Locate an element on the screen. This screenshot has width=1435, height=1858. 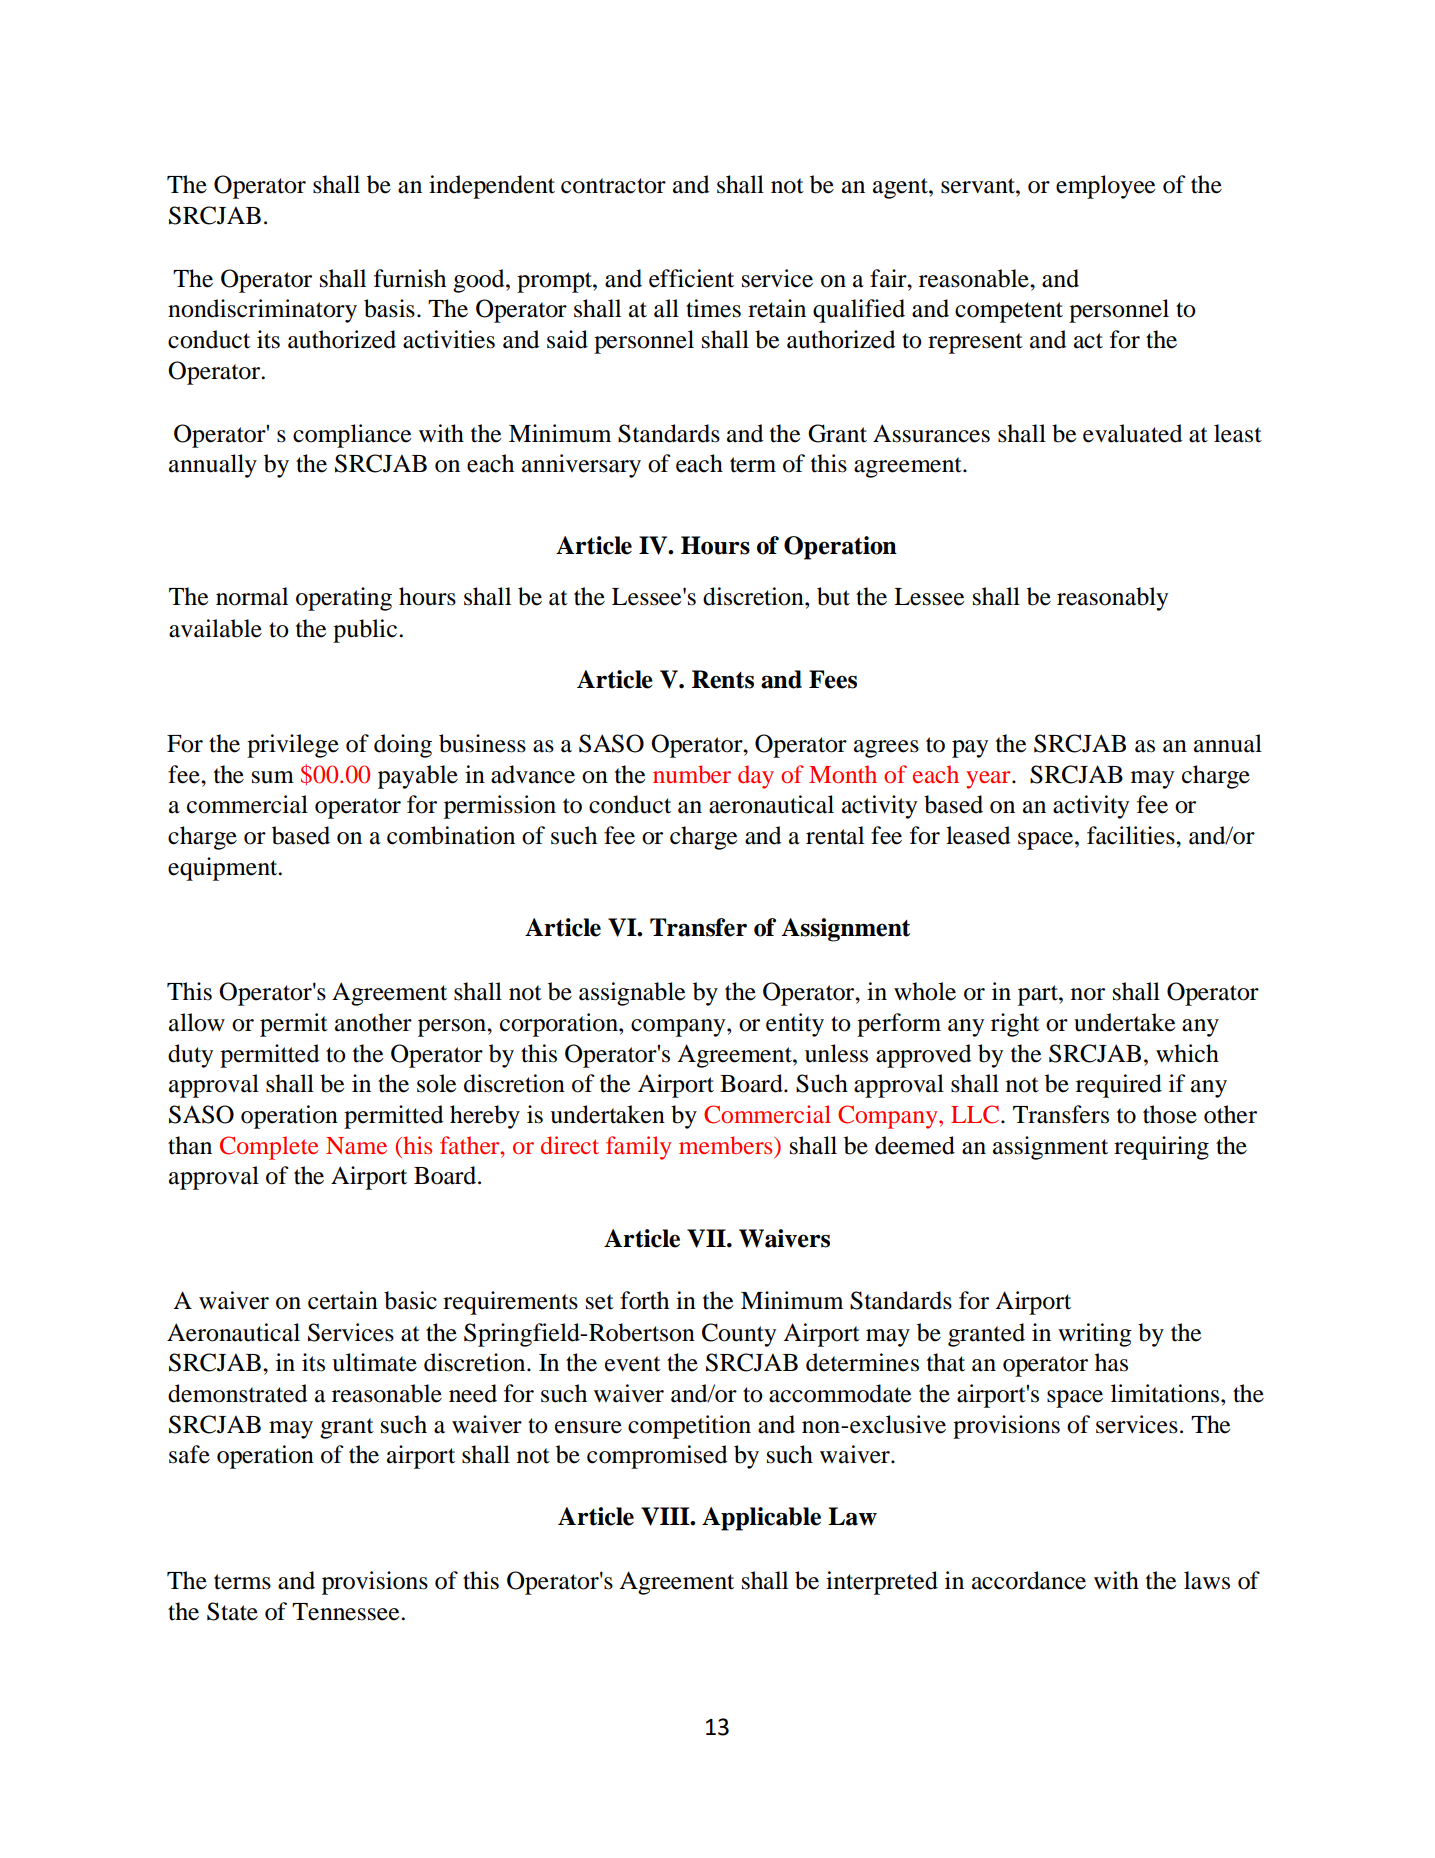
furnish is located at coordinates (410, 278).
